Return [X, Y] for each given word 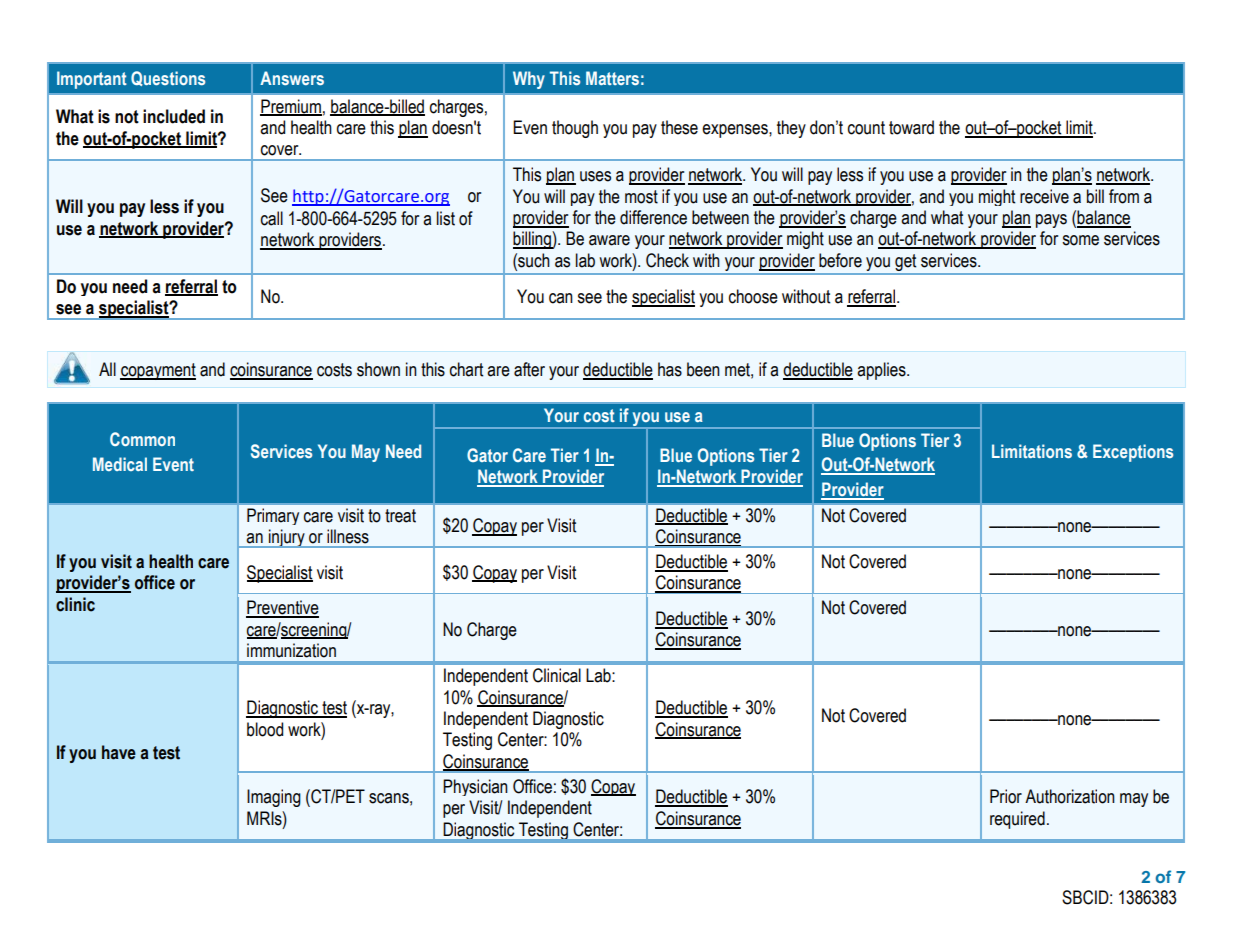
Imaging [274, 798]
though [575, 129]
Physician [475, 787]
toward [911, 127]
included [174, 116]
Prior [1006, 796]
